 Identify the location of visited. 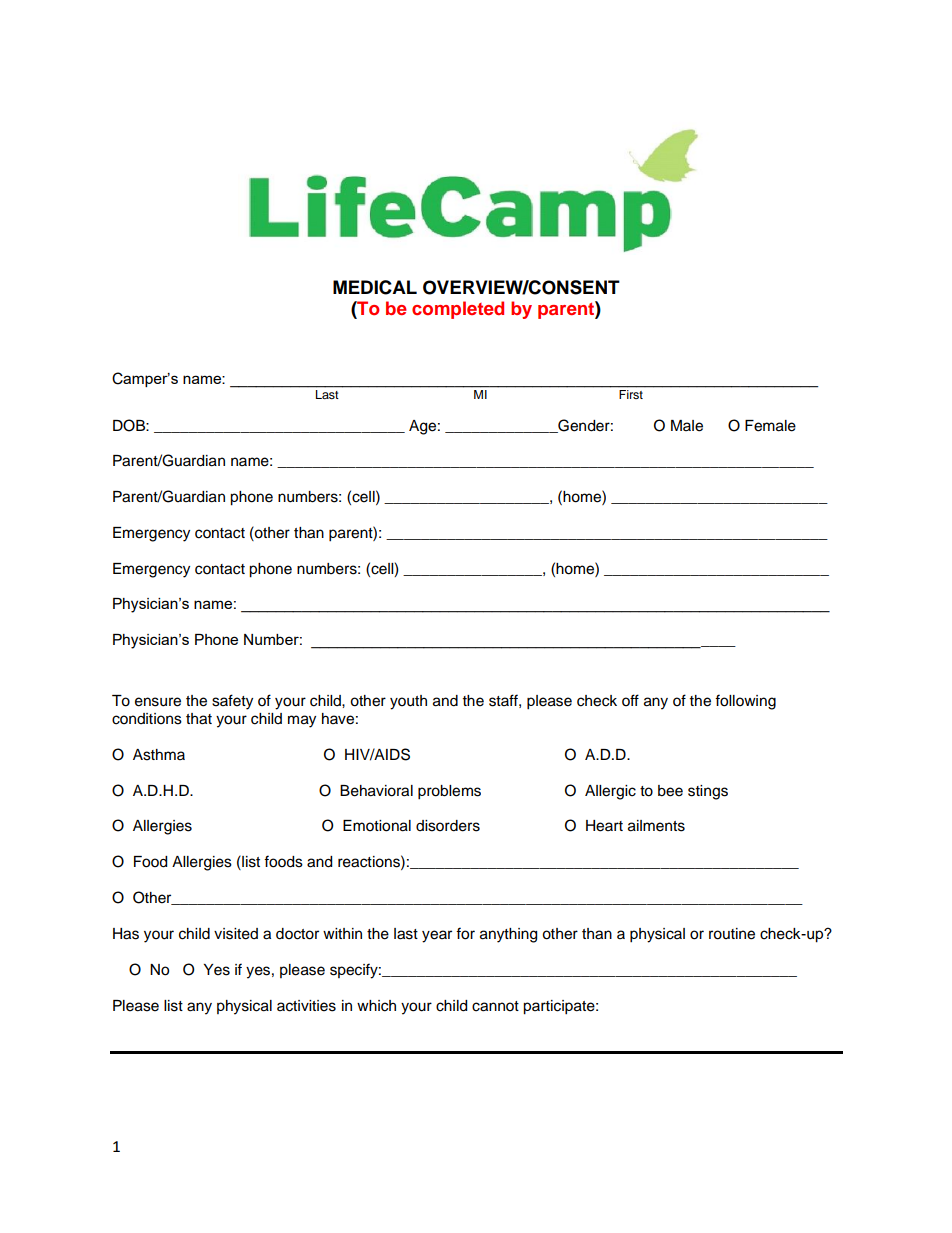
(236, 934).
